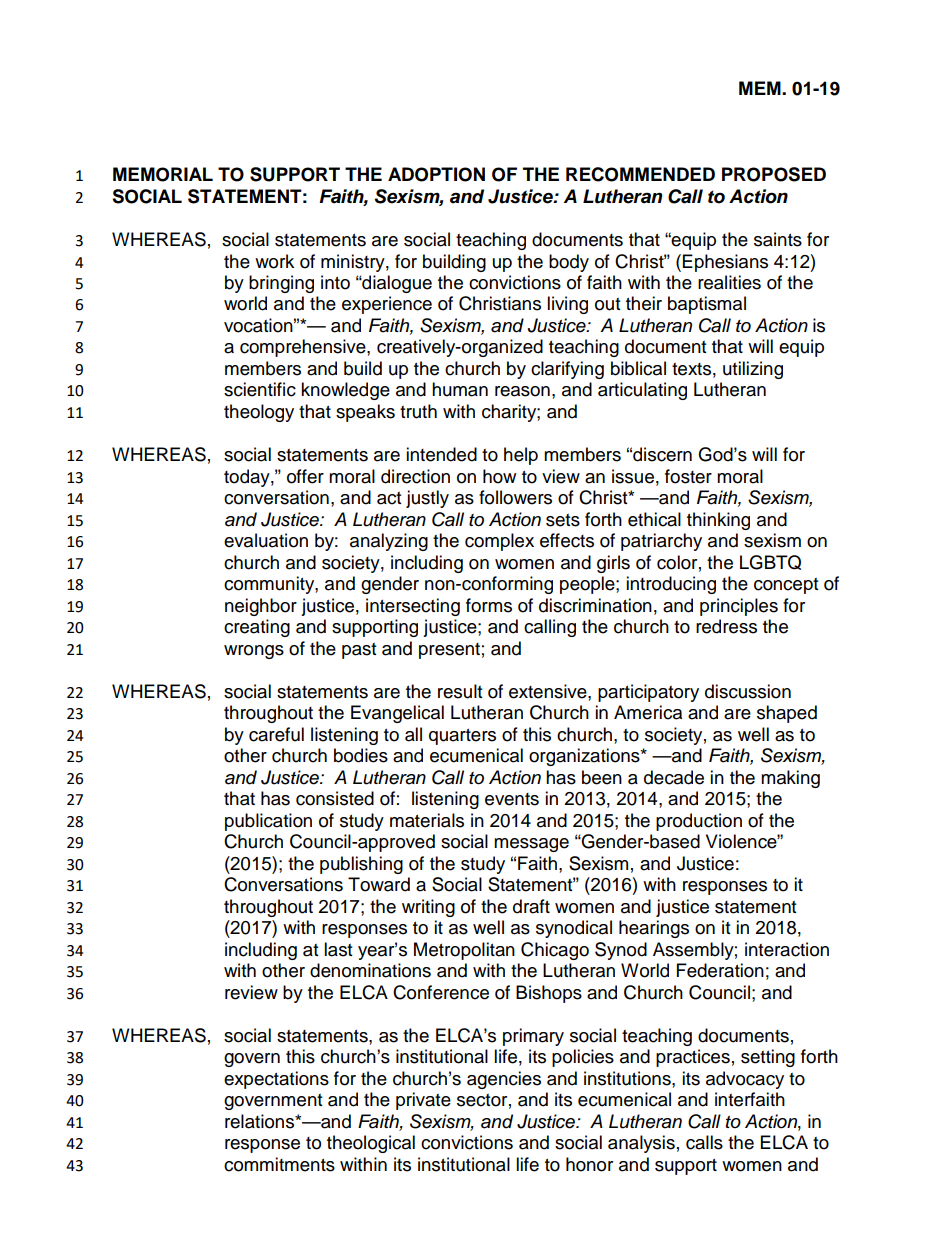 The width and height of the document is (952, 1233). Describe the element at coordinates (464, 951) in the document. I see `Metropolitan` at that location.
